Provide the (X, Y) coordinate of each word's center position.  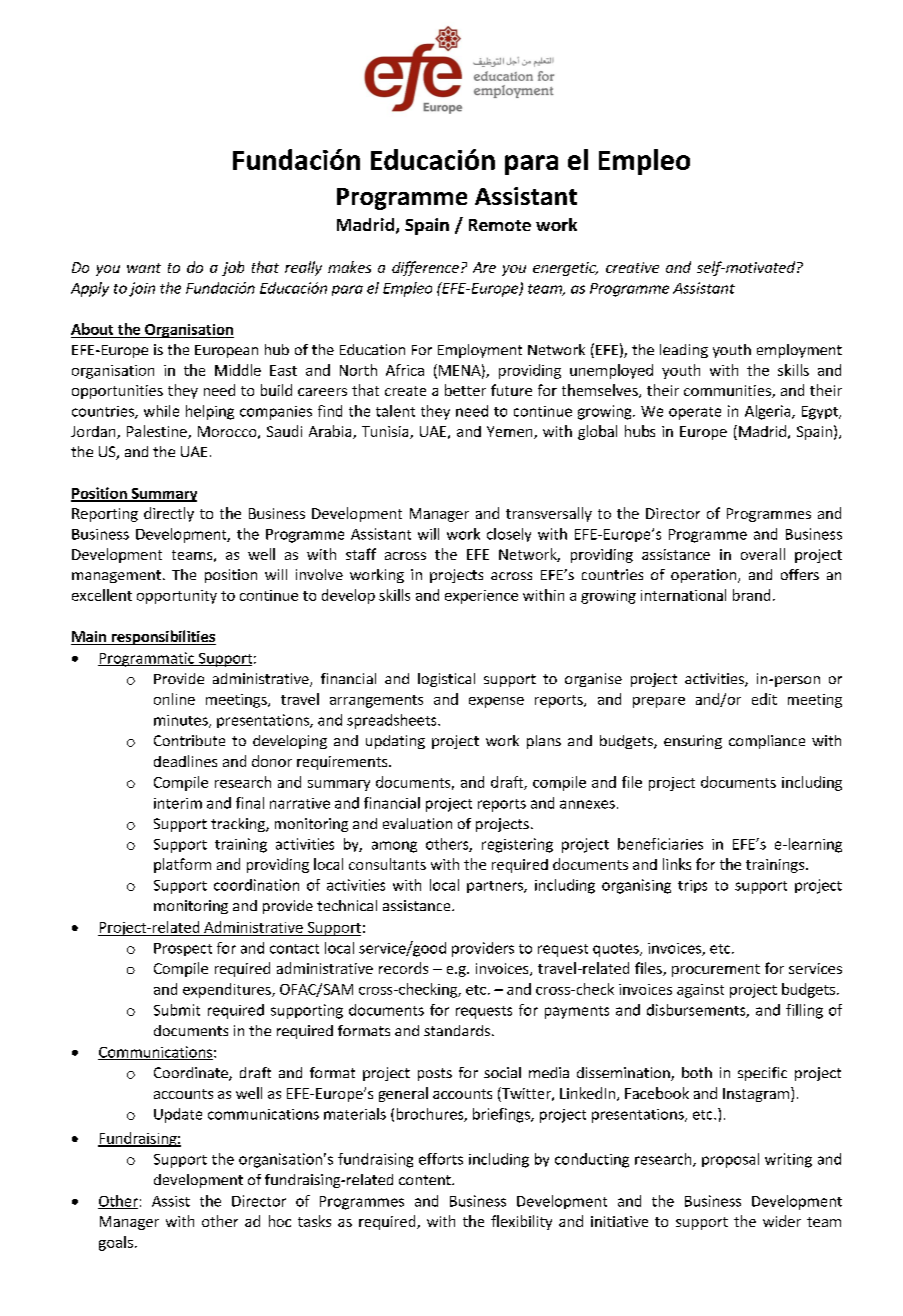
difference (425, 268)
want (144, 268)
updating (395, 742)
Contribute (189, 740)
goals (116, 1243)
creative (632, 267)
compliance (767, 742)
